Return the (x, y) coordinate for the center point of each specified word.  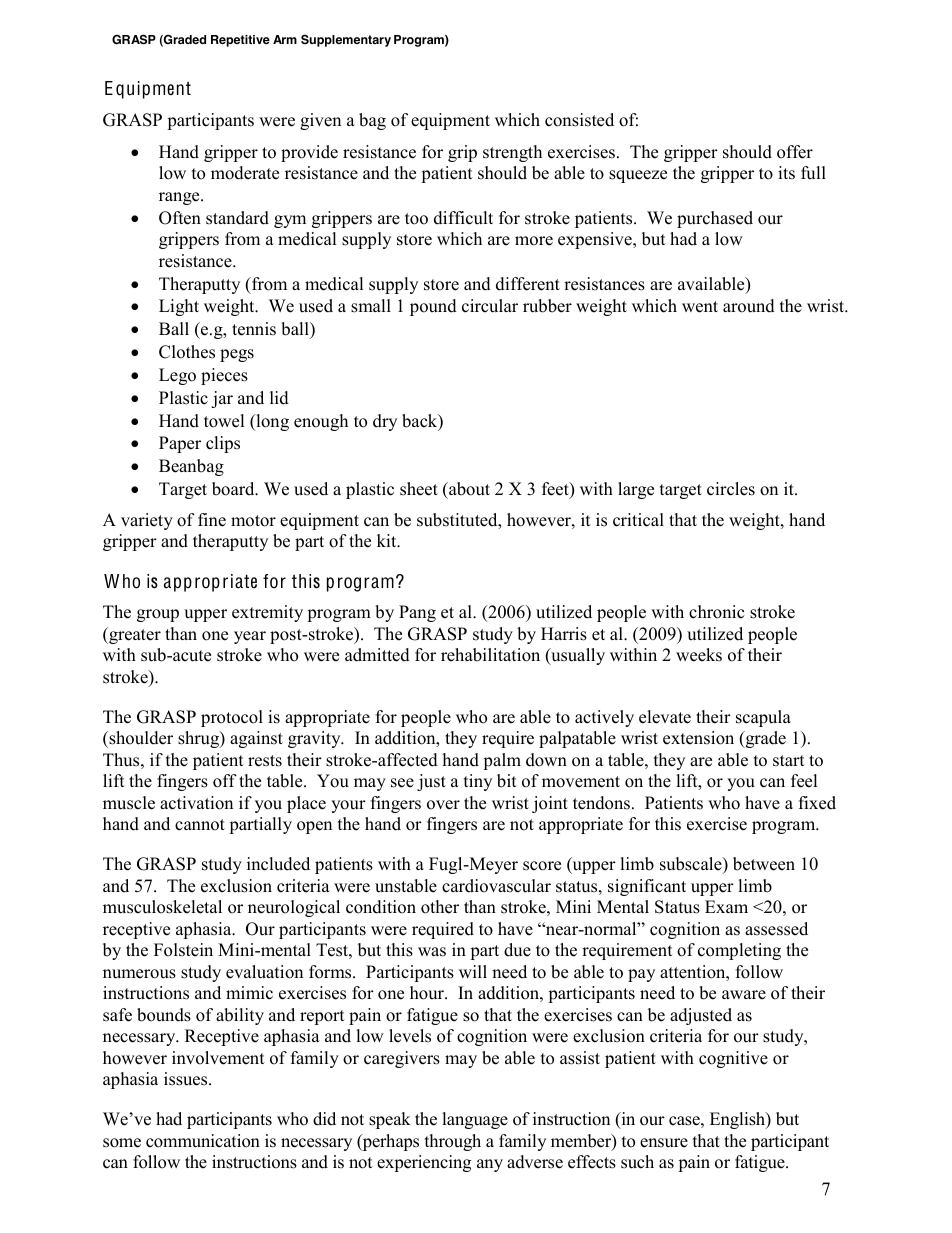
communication (203, 1141)
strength (512, 153)
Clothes (187, 352)
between (764, 864)
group (158, 615)
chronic (716, 612)
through (453, 1142)
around (749, 306)
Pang (417, 613)
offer (795, 152)
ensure (664, 1143)
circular (490, 306)
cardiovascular (496, 886)
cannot (200, 825)
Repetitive (240, 41)
